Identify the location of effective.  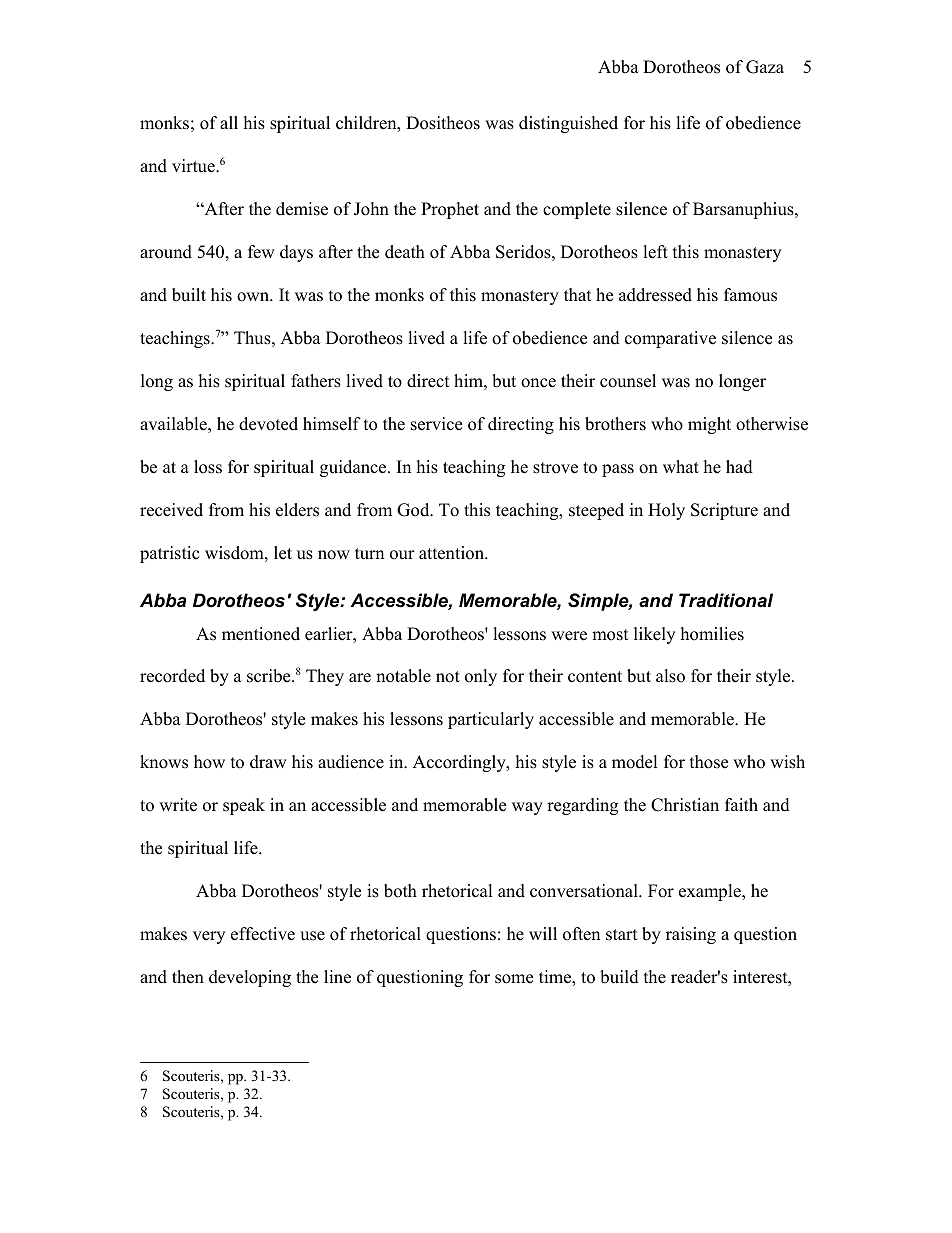
(263, 934).
